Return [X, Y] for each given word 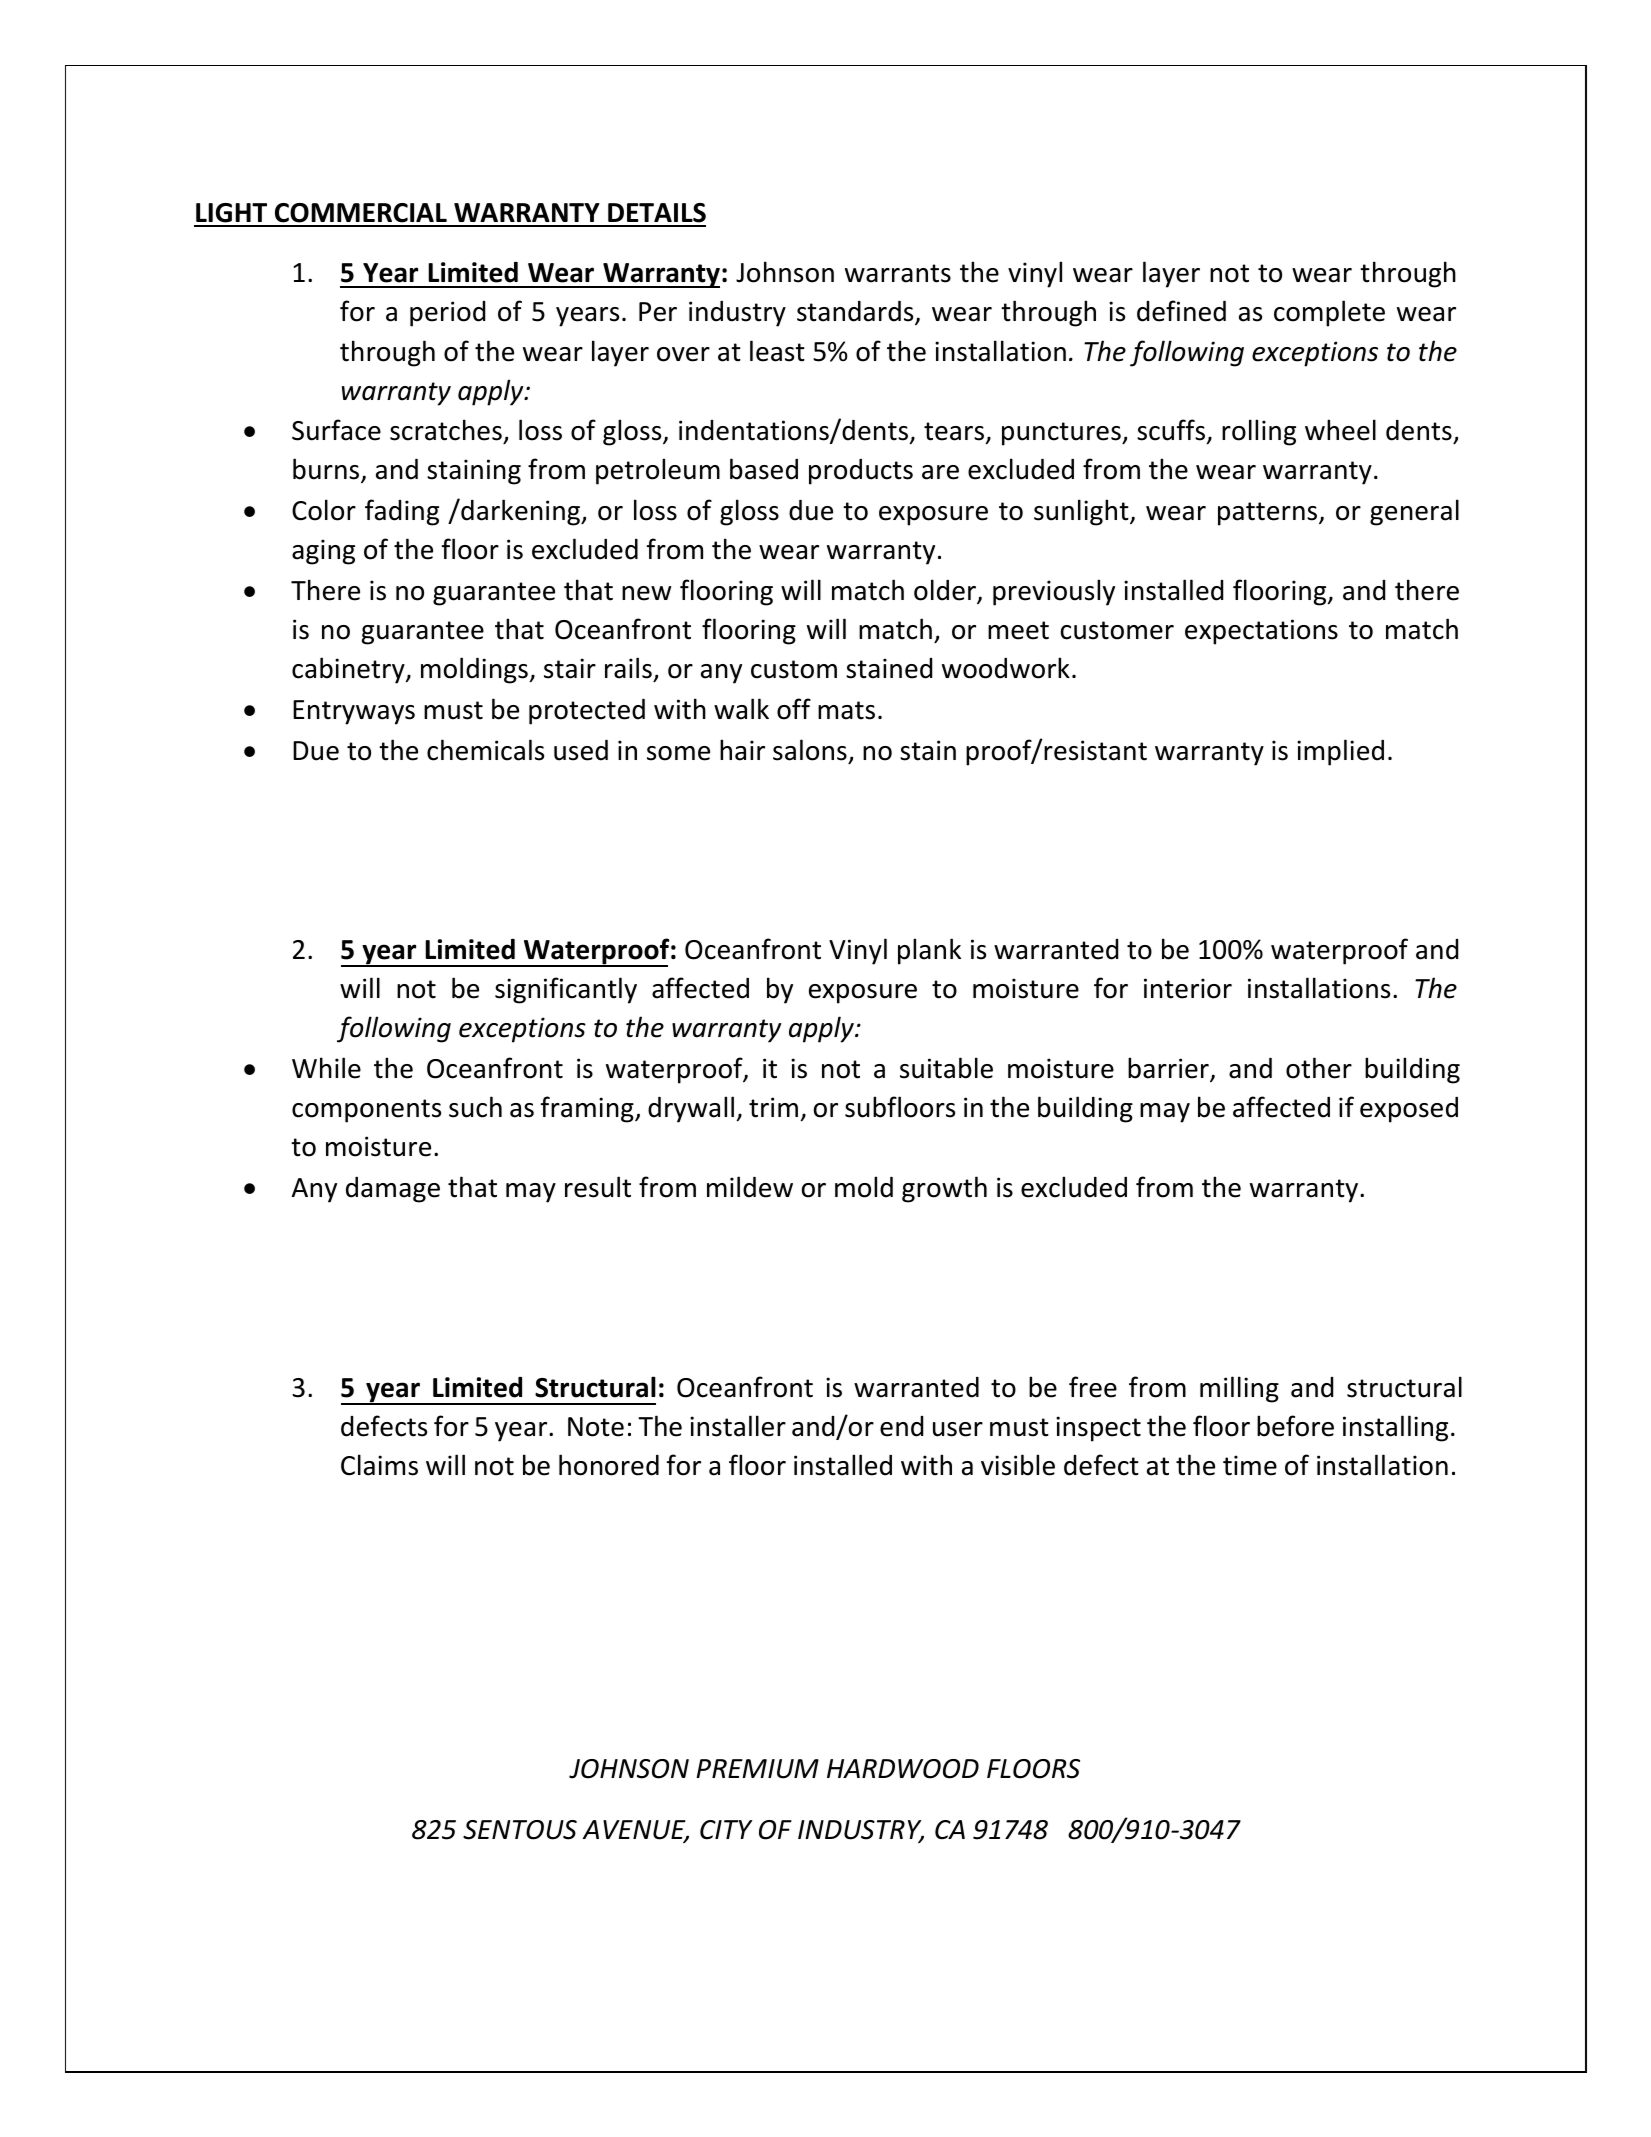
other [1319, 1068]
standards [856, 313]
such [475, 1107]
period [447, 314]
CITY [726, 1830]
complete [1329, 313]
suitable [946, 1068]
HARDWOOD [903, 1769]
